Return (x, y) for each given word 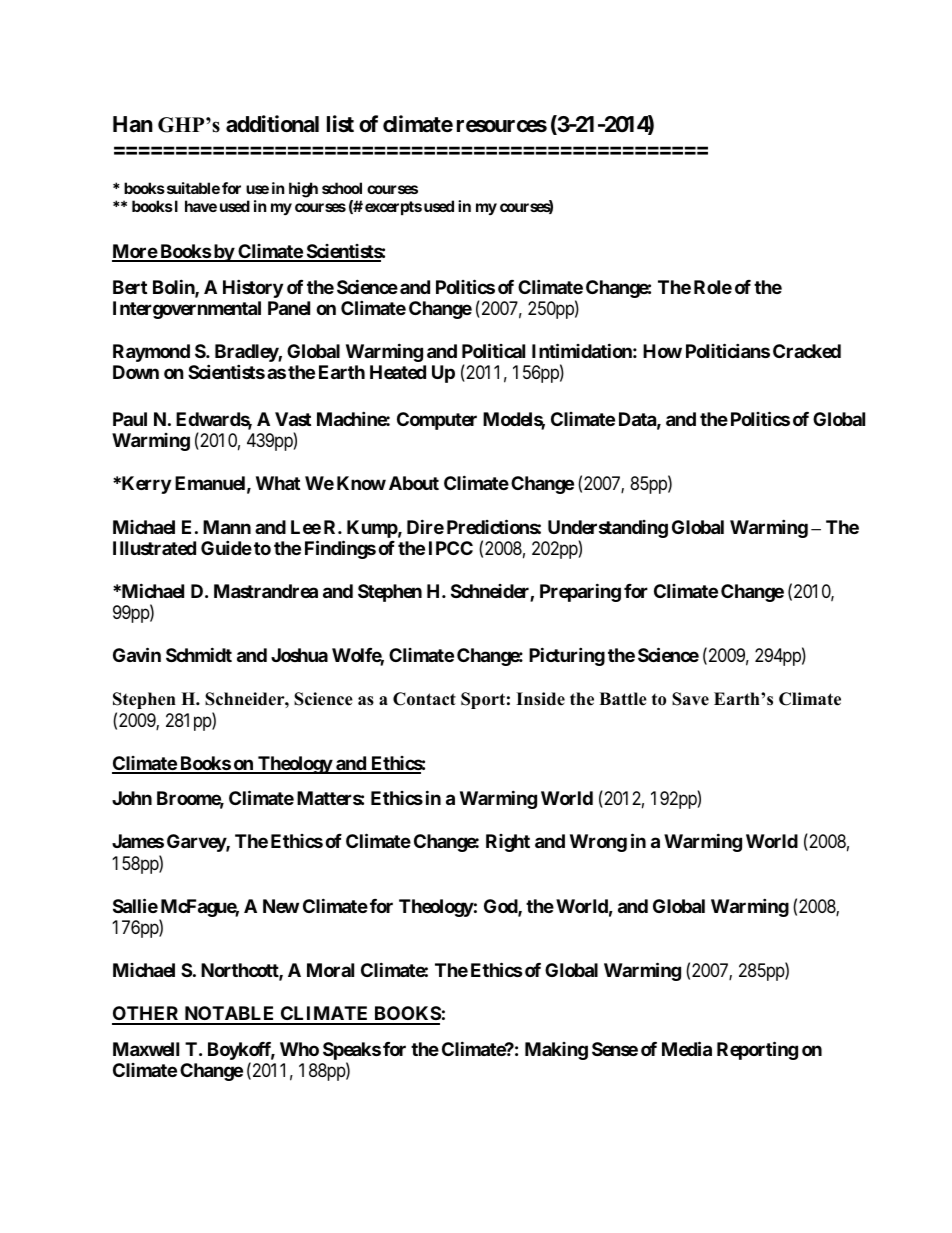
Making (556, 1051)
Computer (437, 421)
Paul (130, 419)
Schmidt (199, 654)
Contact (424, 699)
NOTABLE (229, 1015)
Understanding (608, 529)
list (340, 124)
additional (272, 124)
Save (690, 699)
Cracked (807, 351)
